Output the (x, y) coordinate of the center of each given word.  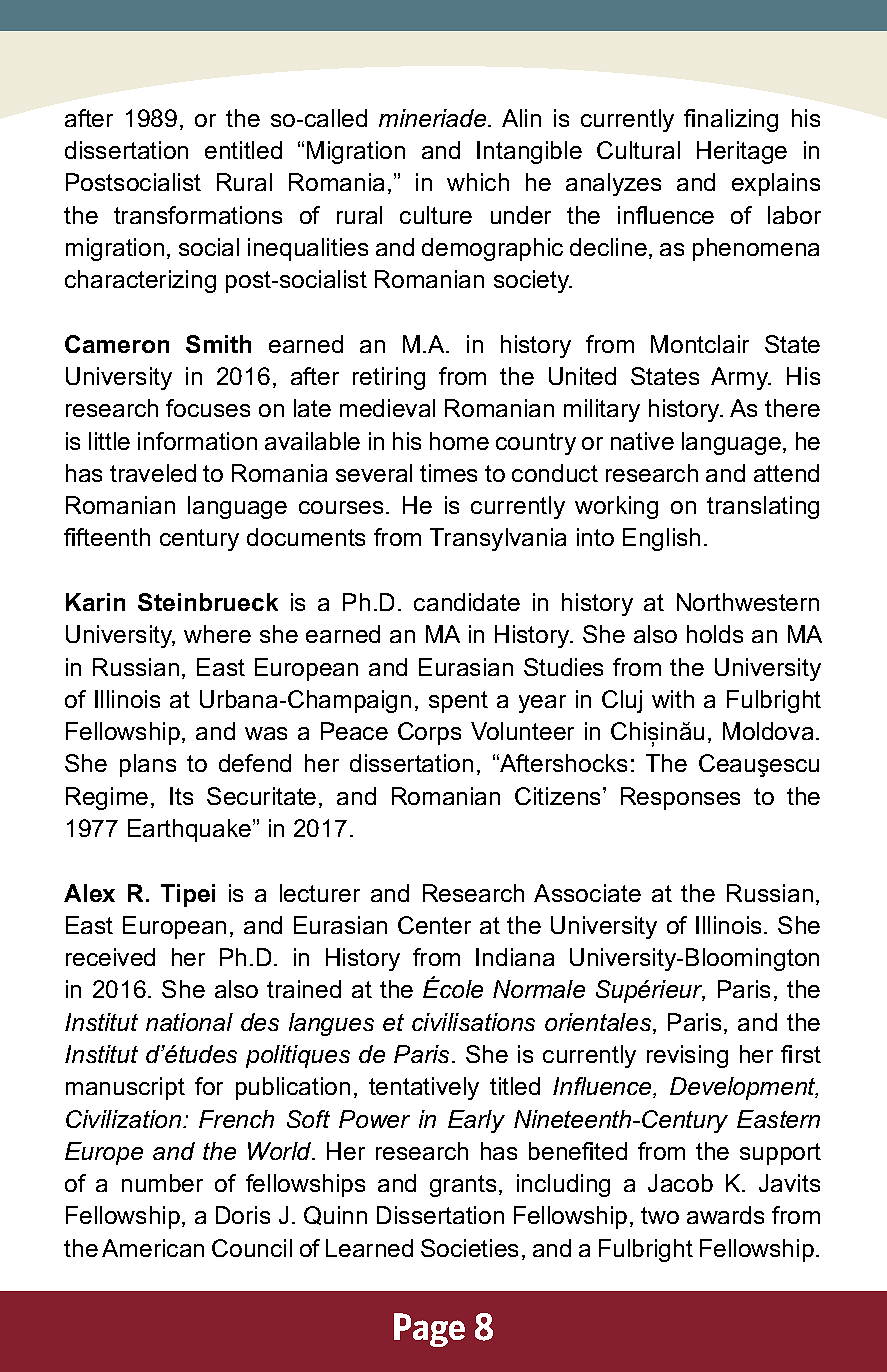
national (189, 1022)
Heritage (742, 152)
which (478, 182)
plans (148, 765)
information (197, 441)
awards (725, 1215)
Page (429, 1330)
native (642, 441)
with (673, 699)
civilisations (473, 1022)
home (459, 441)
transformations (198, 215)
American (153, 1248)
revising (687, 1056)
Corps (429, 733)
